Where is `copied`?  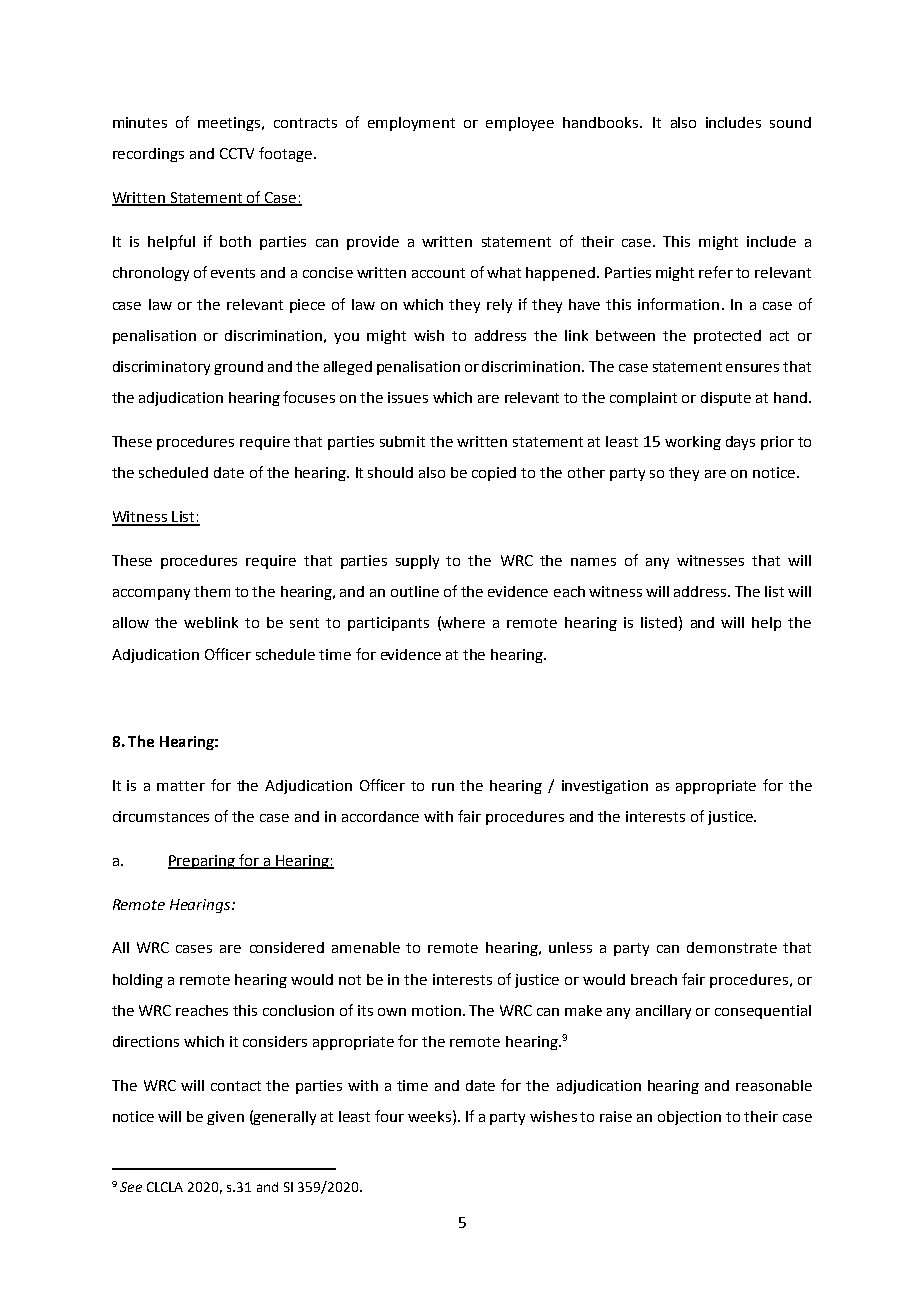 copied is located at coordinates (494, 474).
